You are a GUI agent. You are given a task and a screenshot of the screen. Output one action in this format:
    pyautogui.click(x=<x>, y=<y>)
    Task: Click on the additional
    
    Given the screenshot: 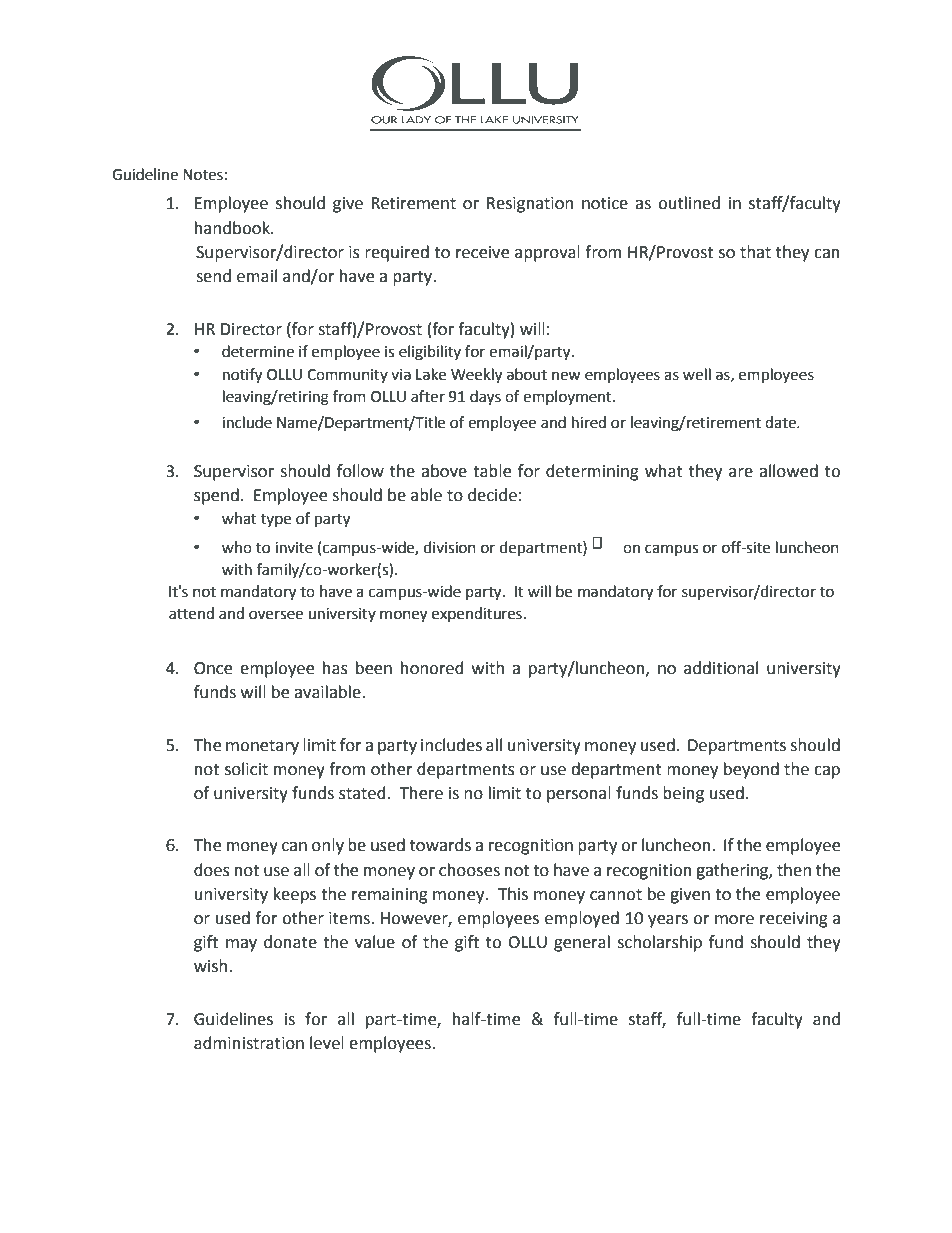 What is the action you would take?
    pyautogui.click(x=721, y=668)
